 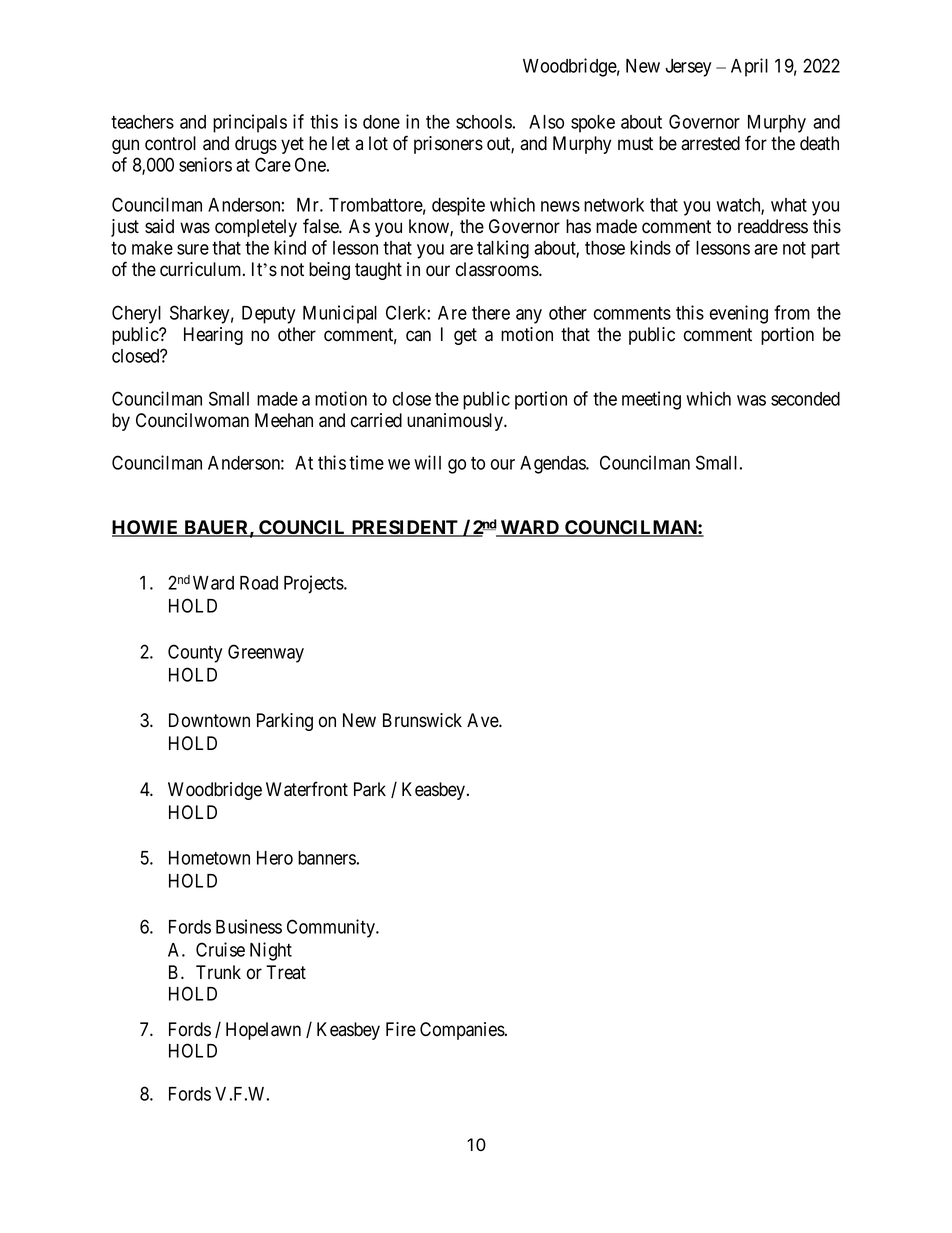 I want to click on Hearing, so click(x=213, y=336).
